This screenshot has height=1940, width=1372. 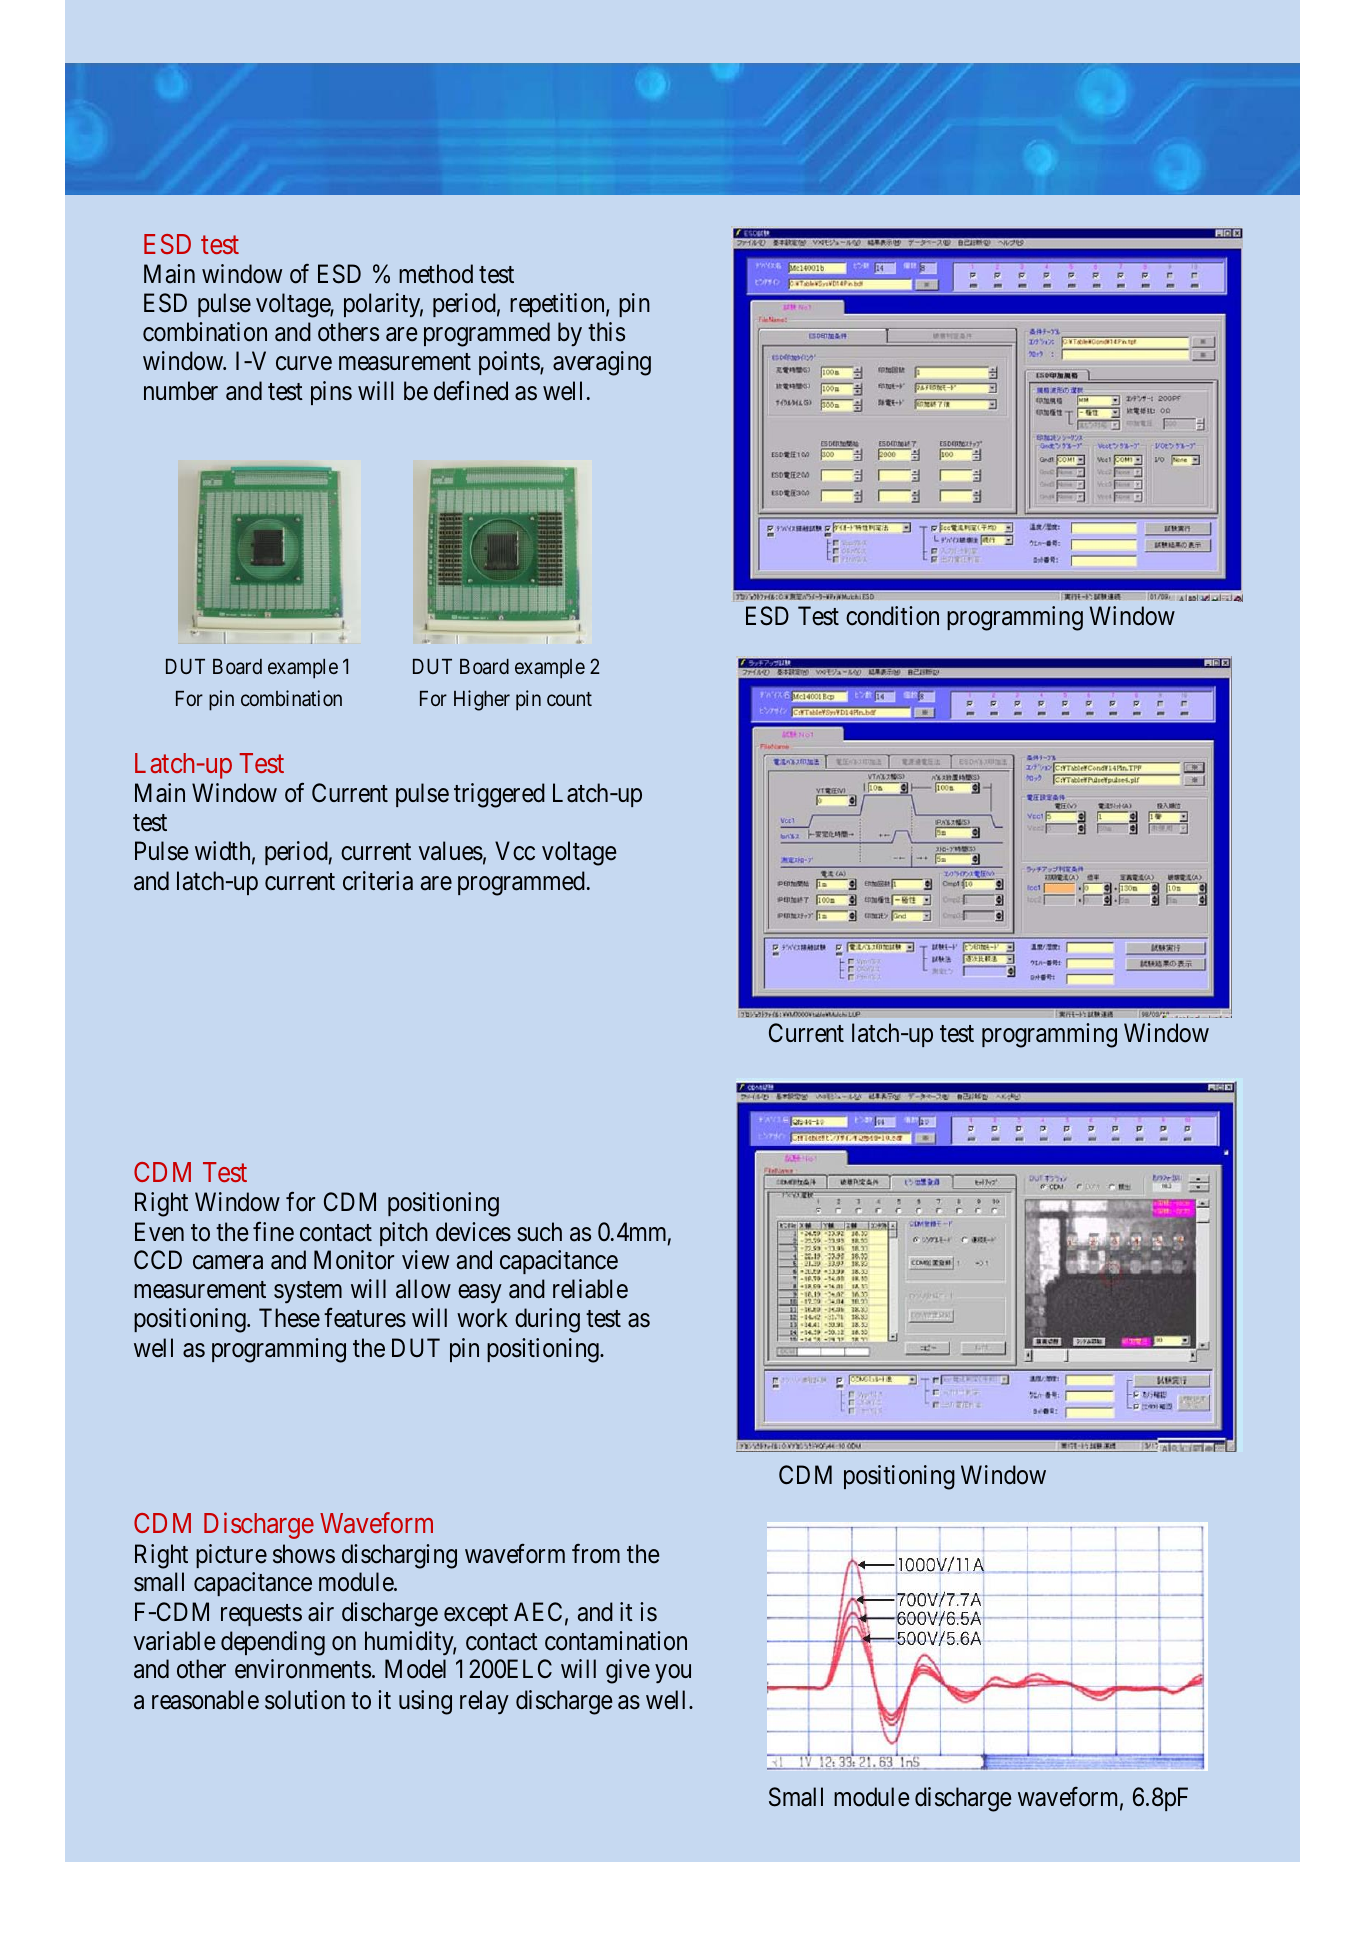 I want to click on this, so click(x=606, y=332).
